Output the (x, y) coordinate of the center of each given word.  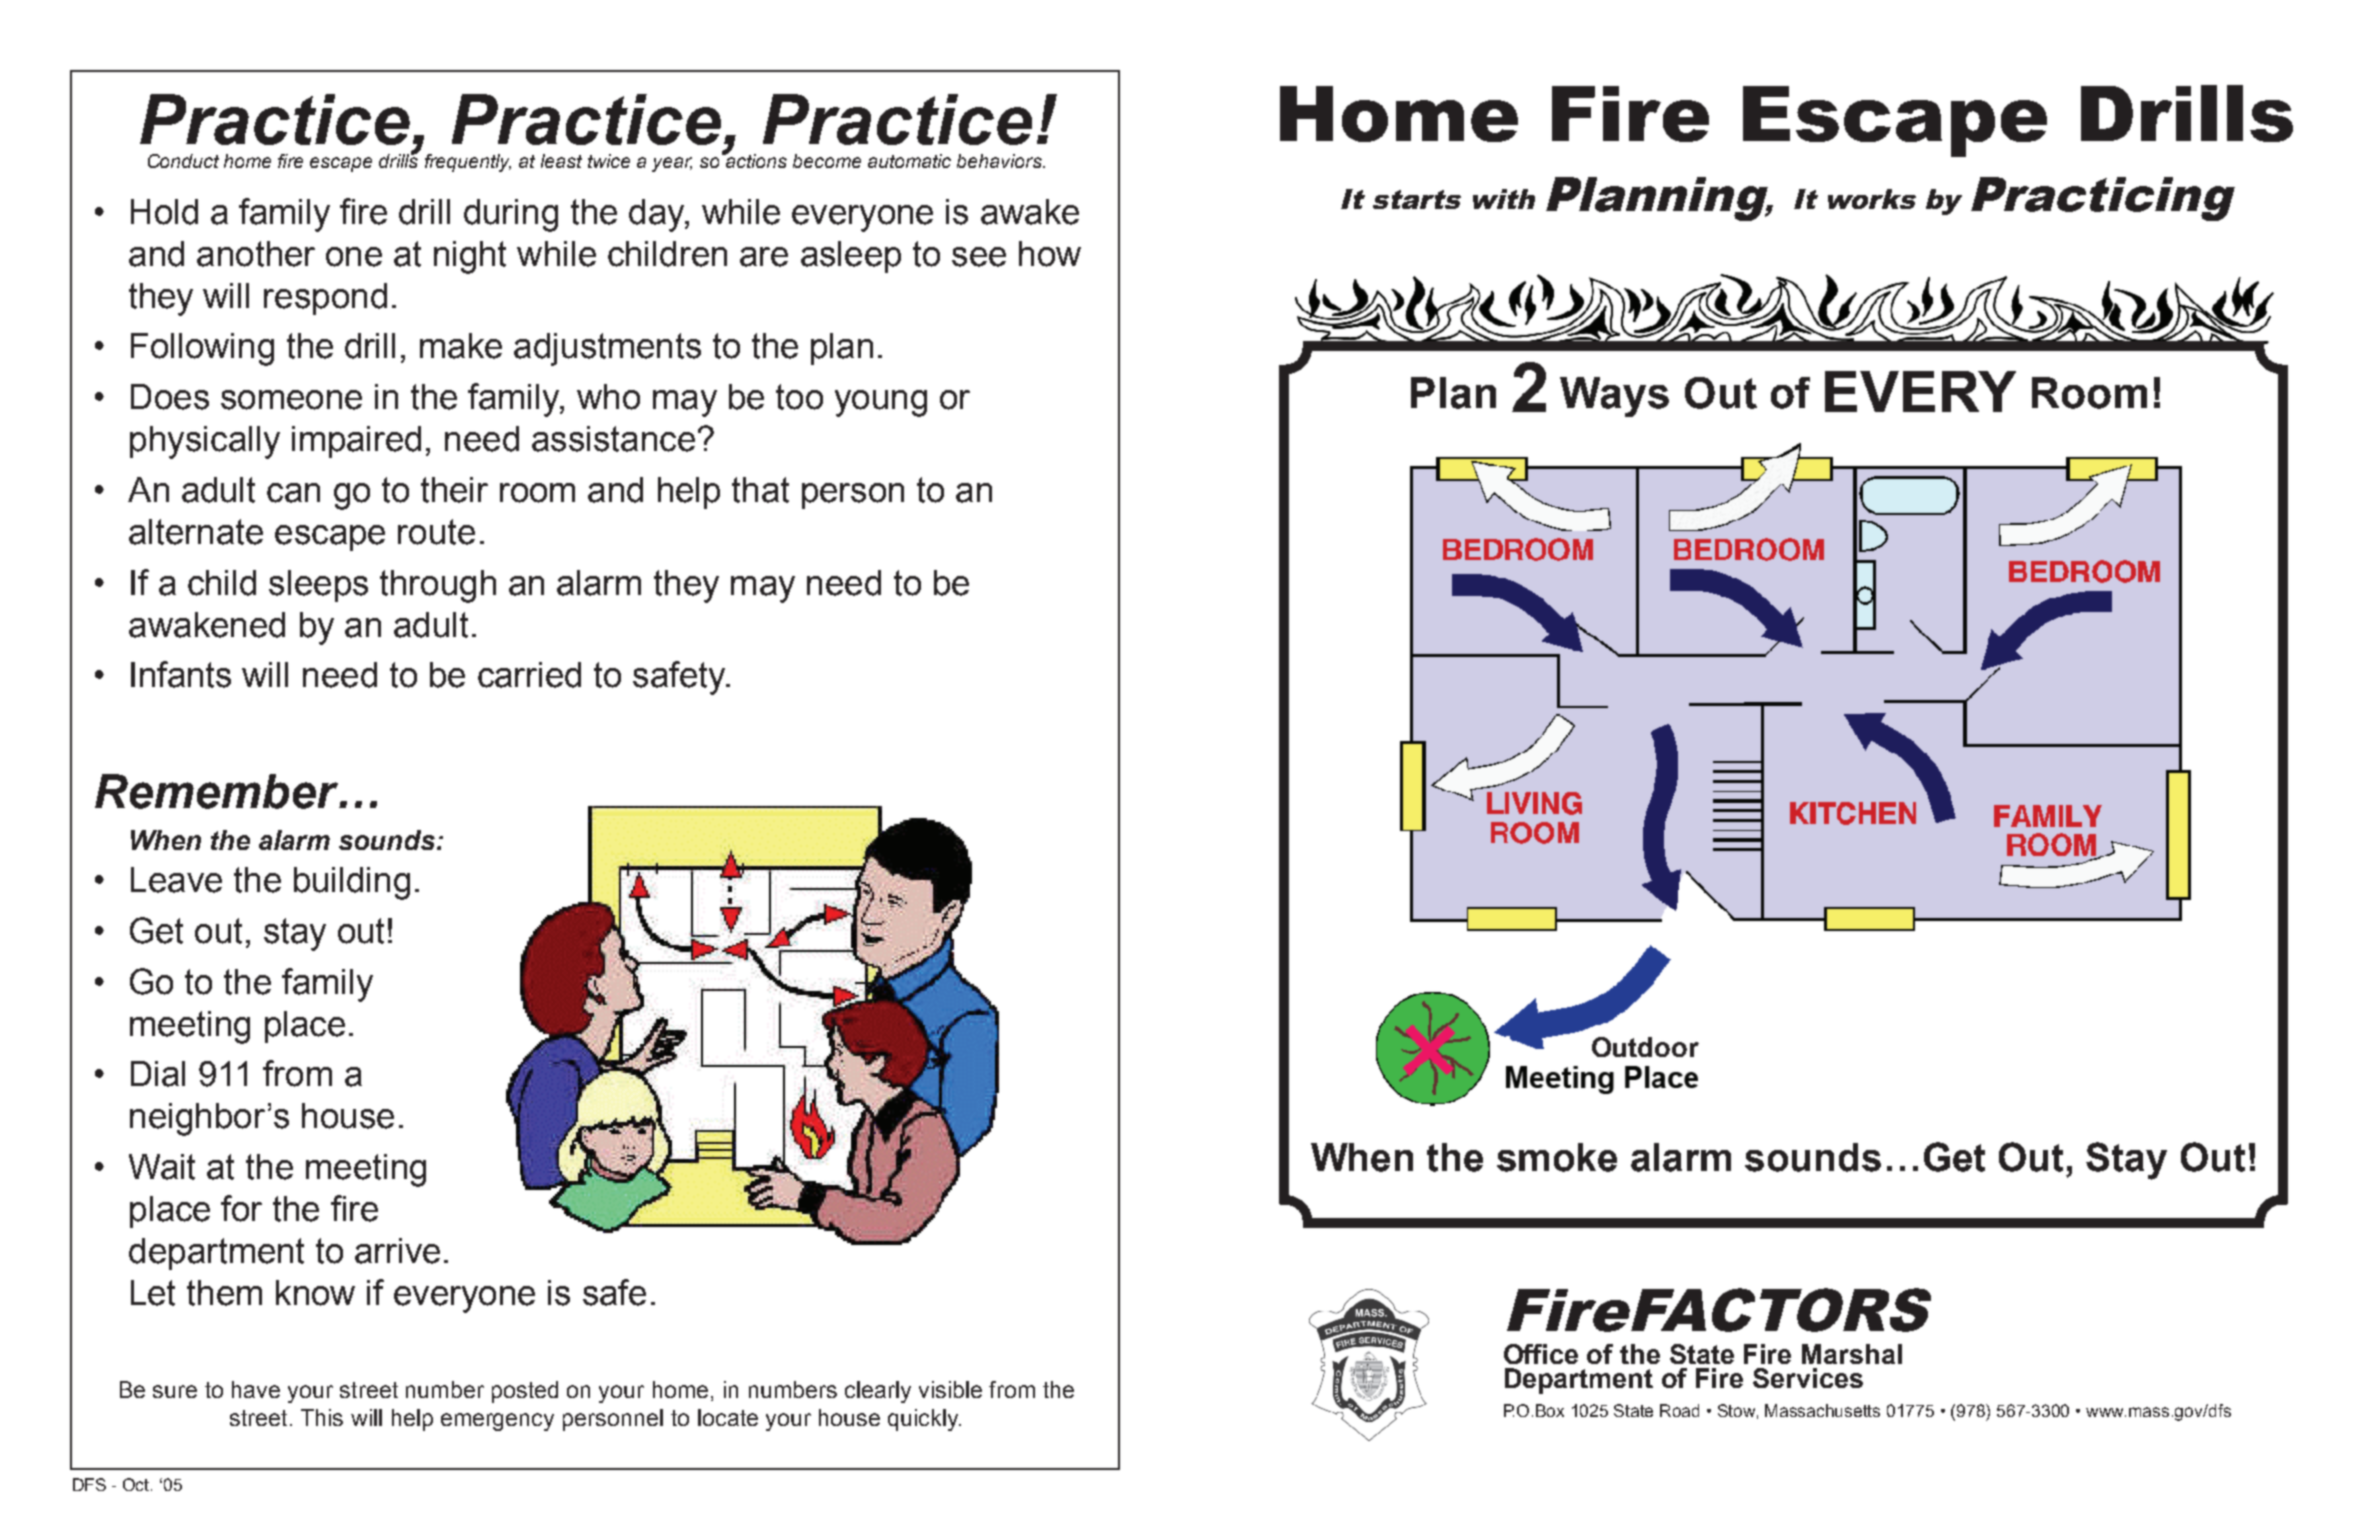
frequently (468, 163)
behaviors (1000, 161)
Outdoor (1645, 1047)
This (322, 1417)
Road (1679, 1410)
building (352, 883)
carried (529, 675)
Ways (1614, 397)
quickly (924, 1420)
